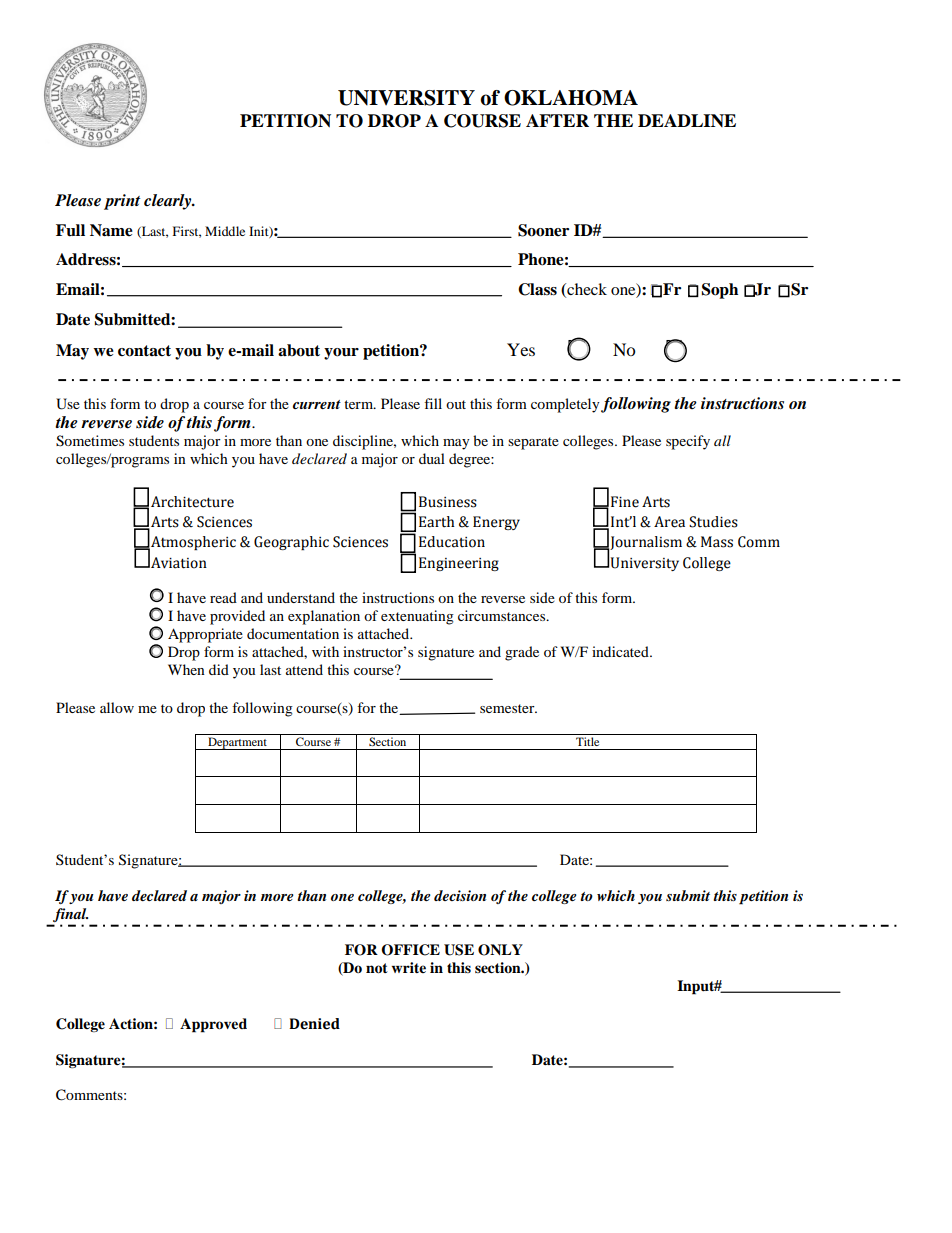  Describe the element at coordinates (223, 597) in the screenshot. I see `read` at that location.
